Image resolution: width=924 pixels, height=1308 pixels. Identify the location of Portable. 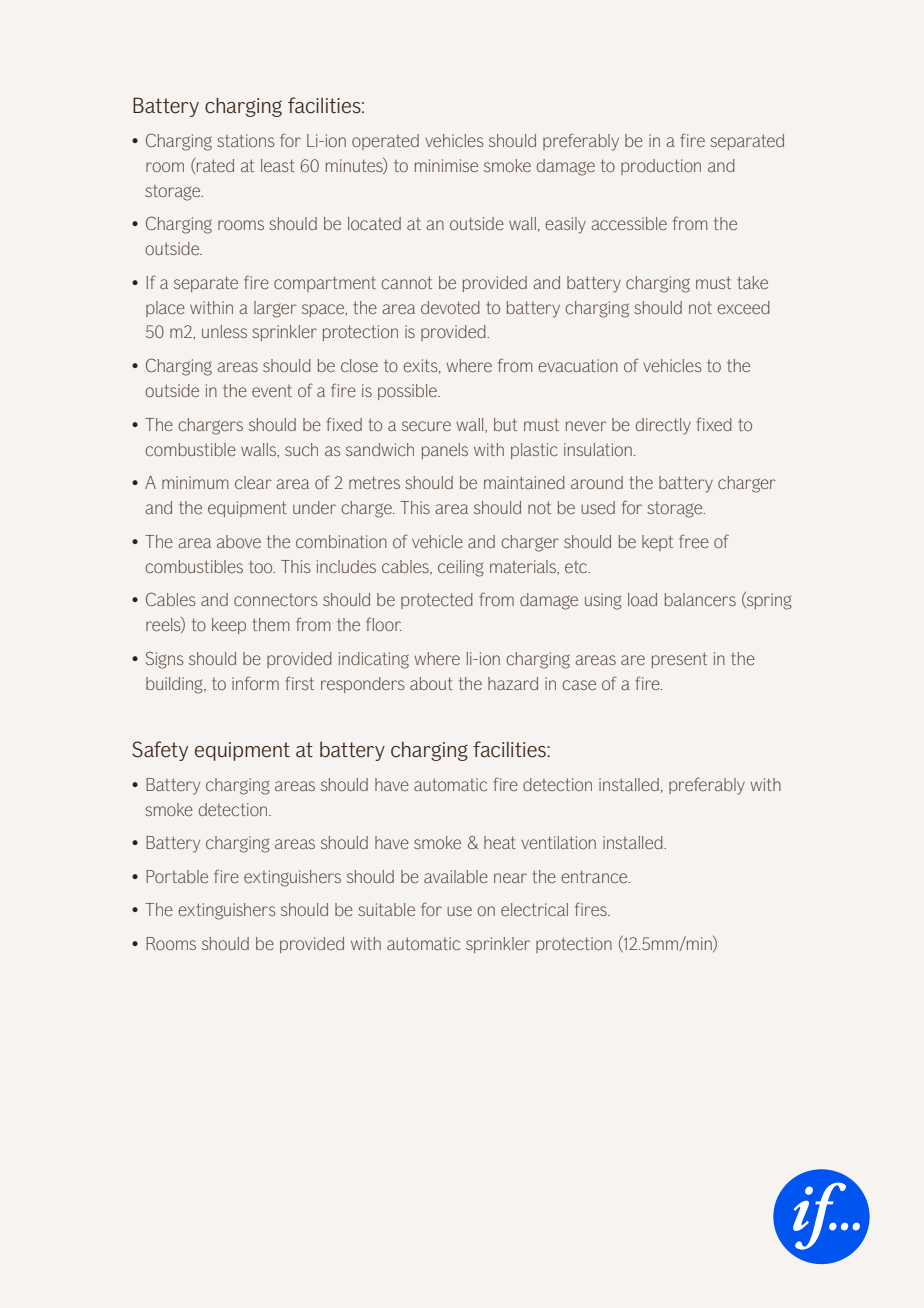
(177, 876).
